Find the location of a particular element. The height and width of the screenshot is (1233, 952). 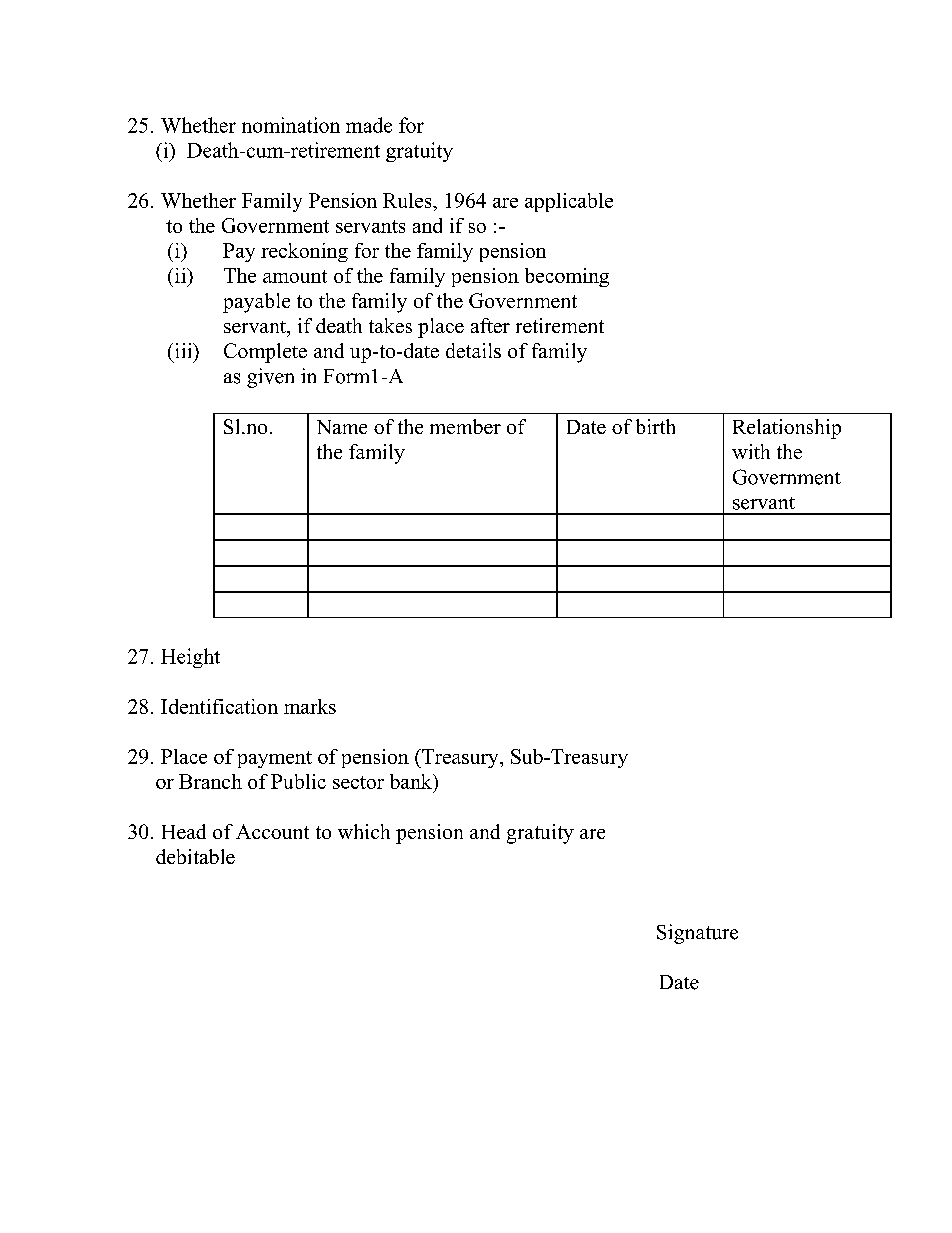

Rules is located at coordinates (408, 200).
